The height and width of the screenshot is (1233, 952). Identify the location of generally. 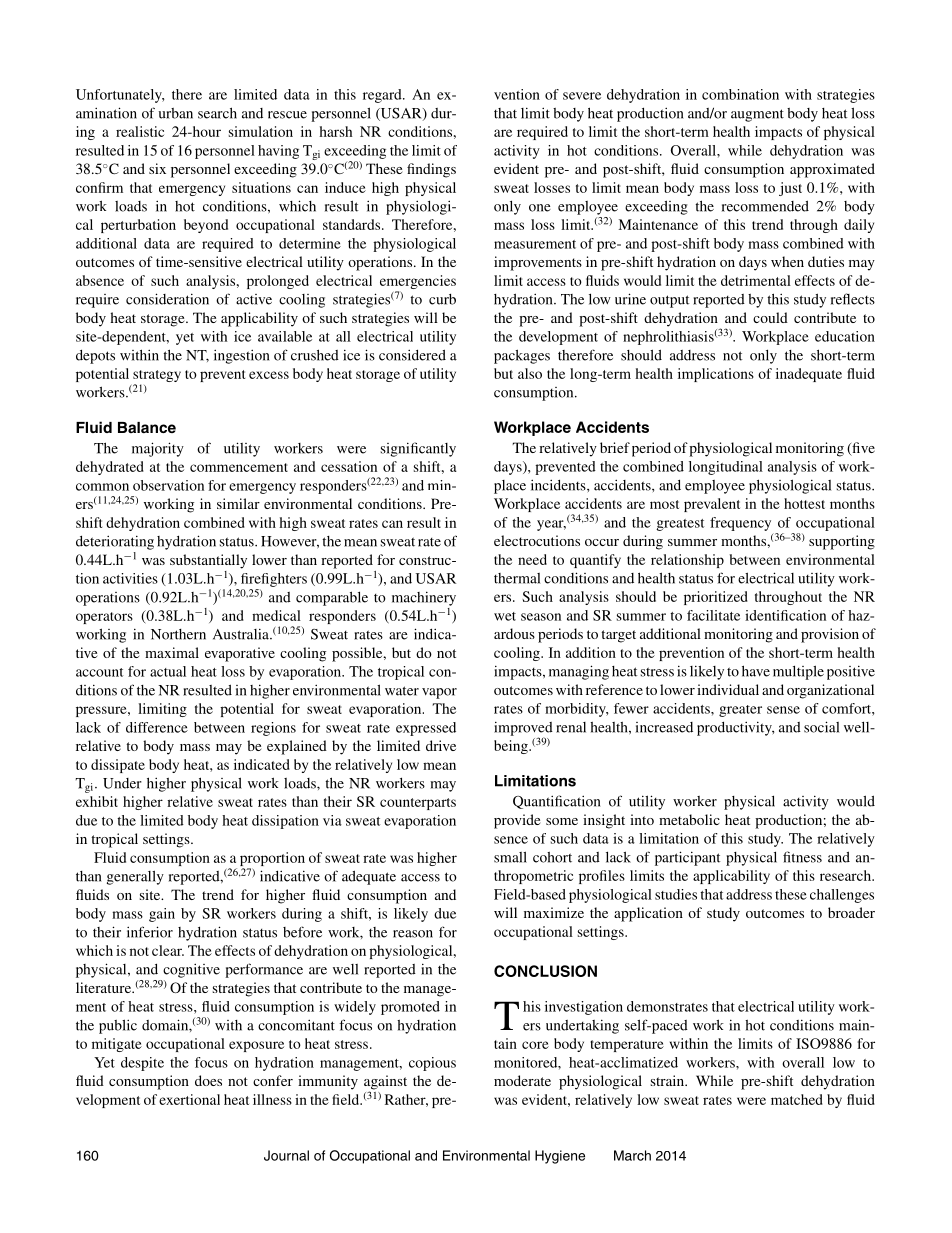
(135, 877).
